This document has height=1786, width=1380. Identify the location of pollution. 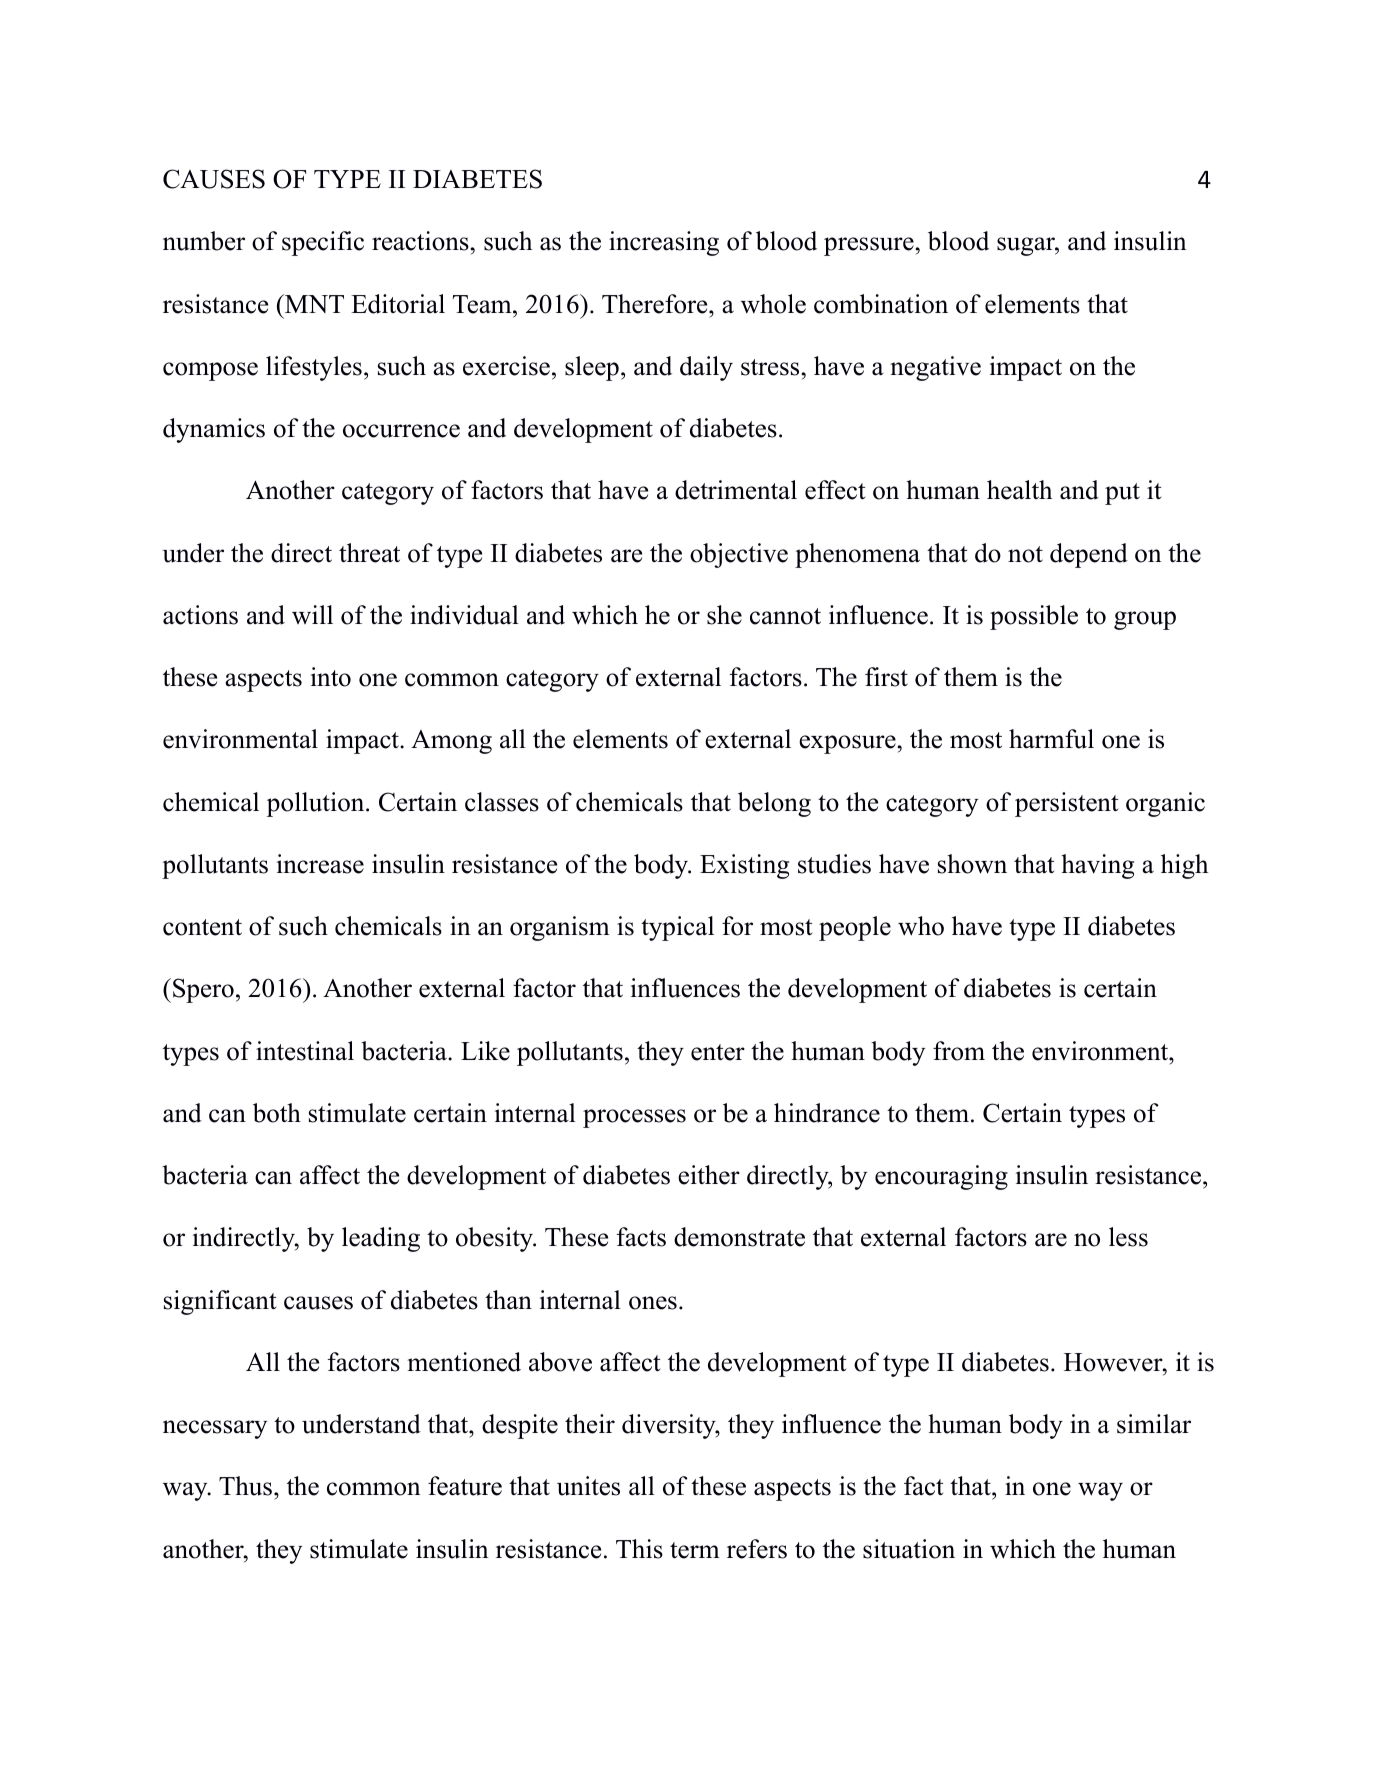
(317, 804).
